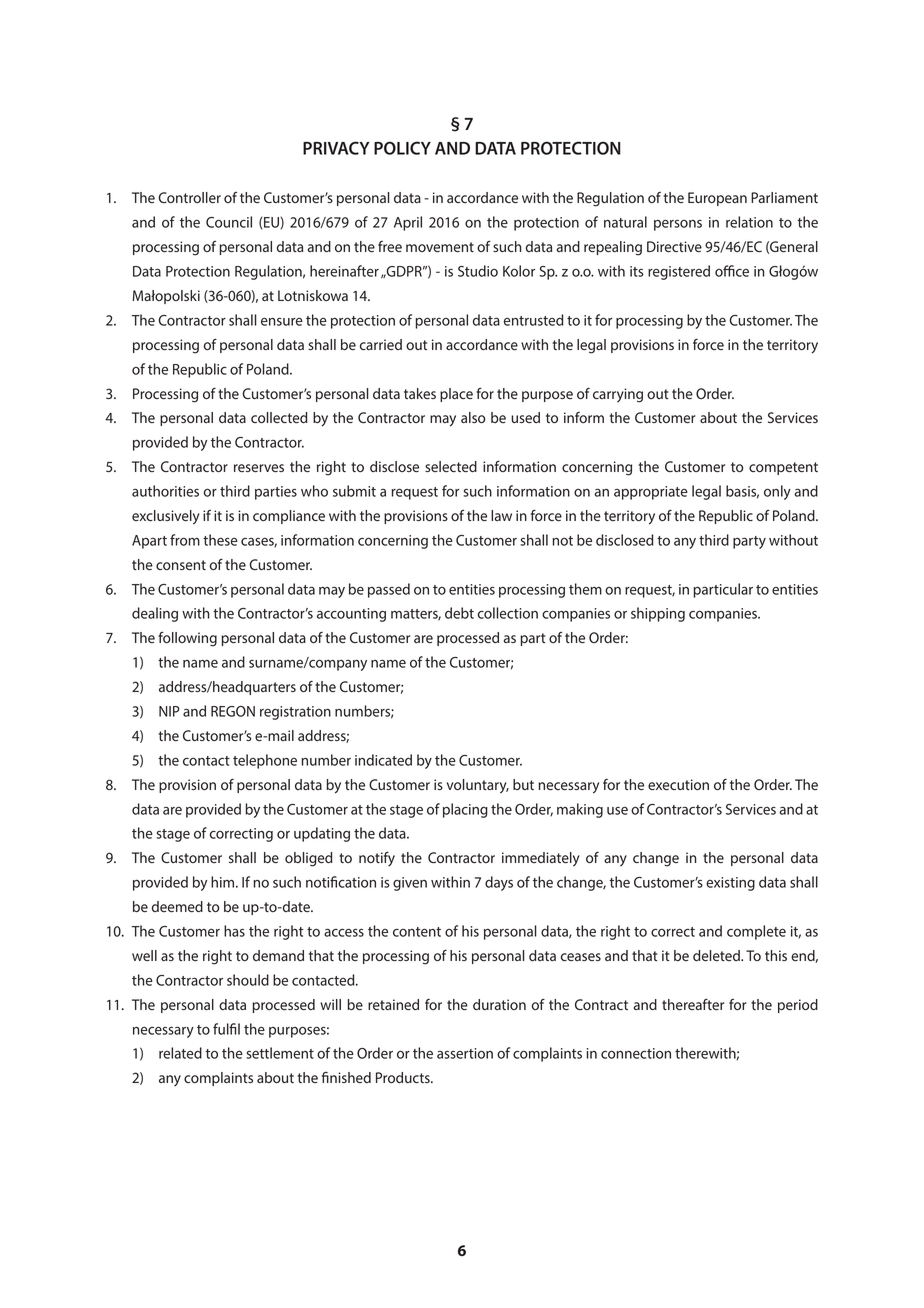 The height and width of the page is (1308, 924). What do you see at coordinates (465, 1053) in the page?
I see `assertion` at bounding box center [465, 1053].
